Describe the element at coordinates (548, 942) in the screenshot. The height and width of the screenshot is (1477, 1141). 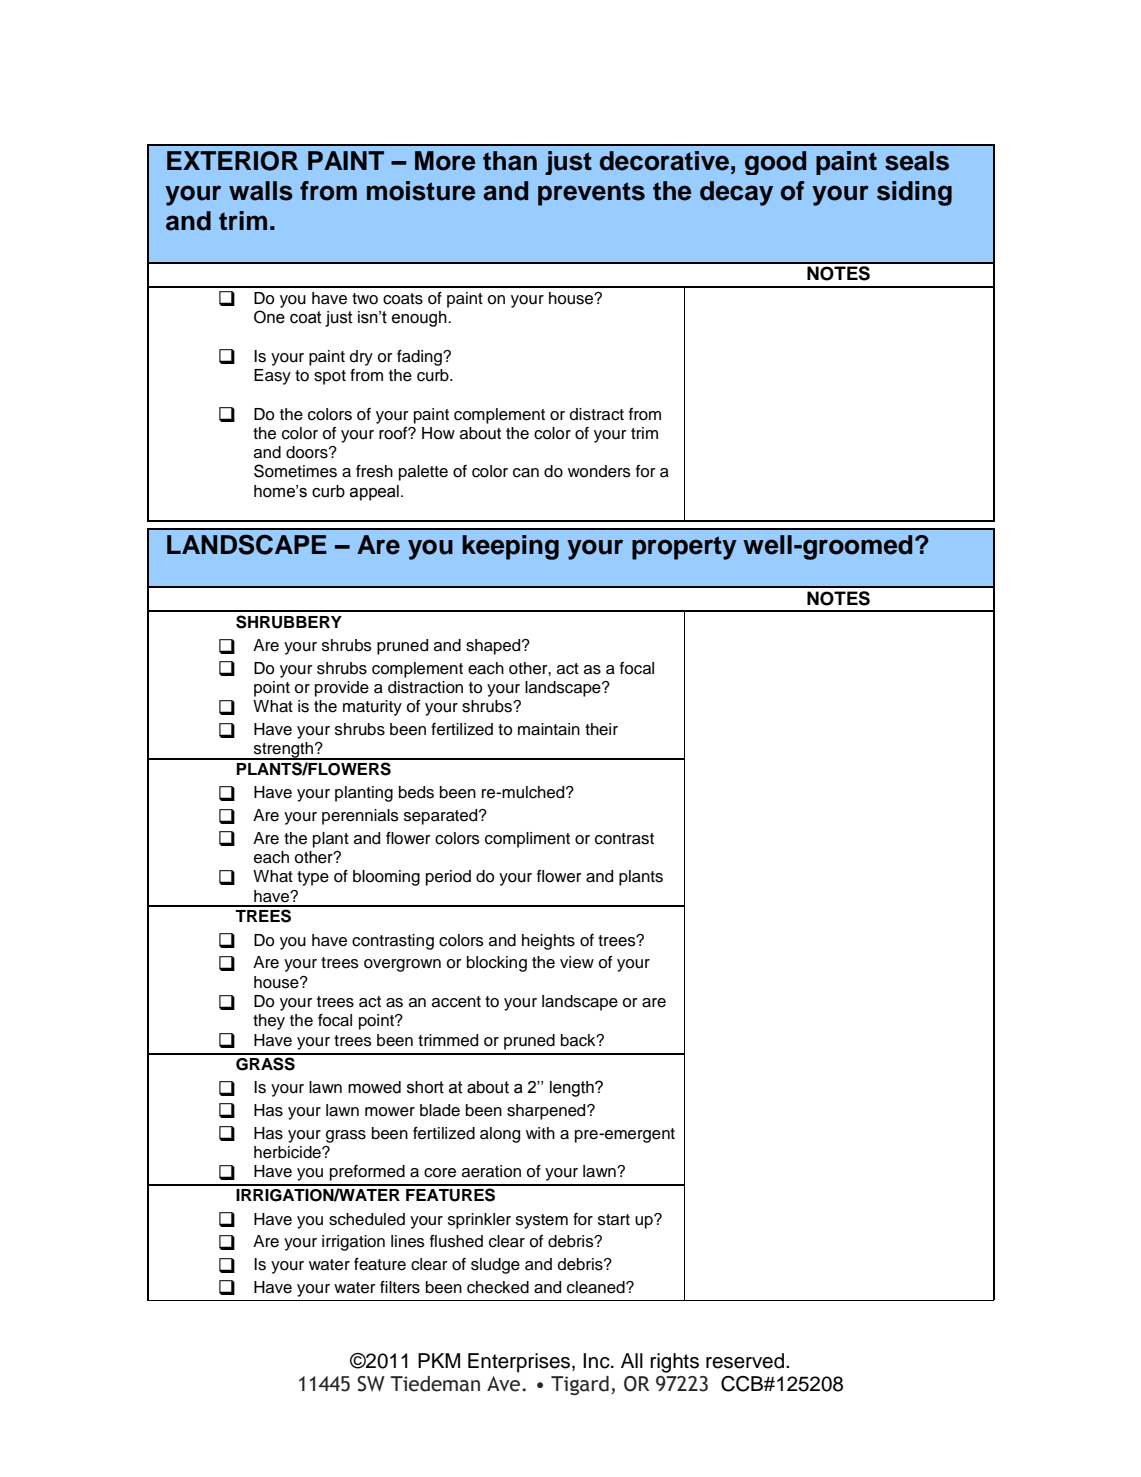
I see `heights` at that location.
